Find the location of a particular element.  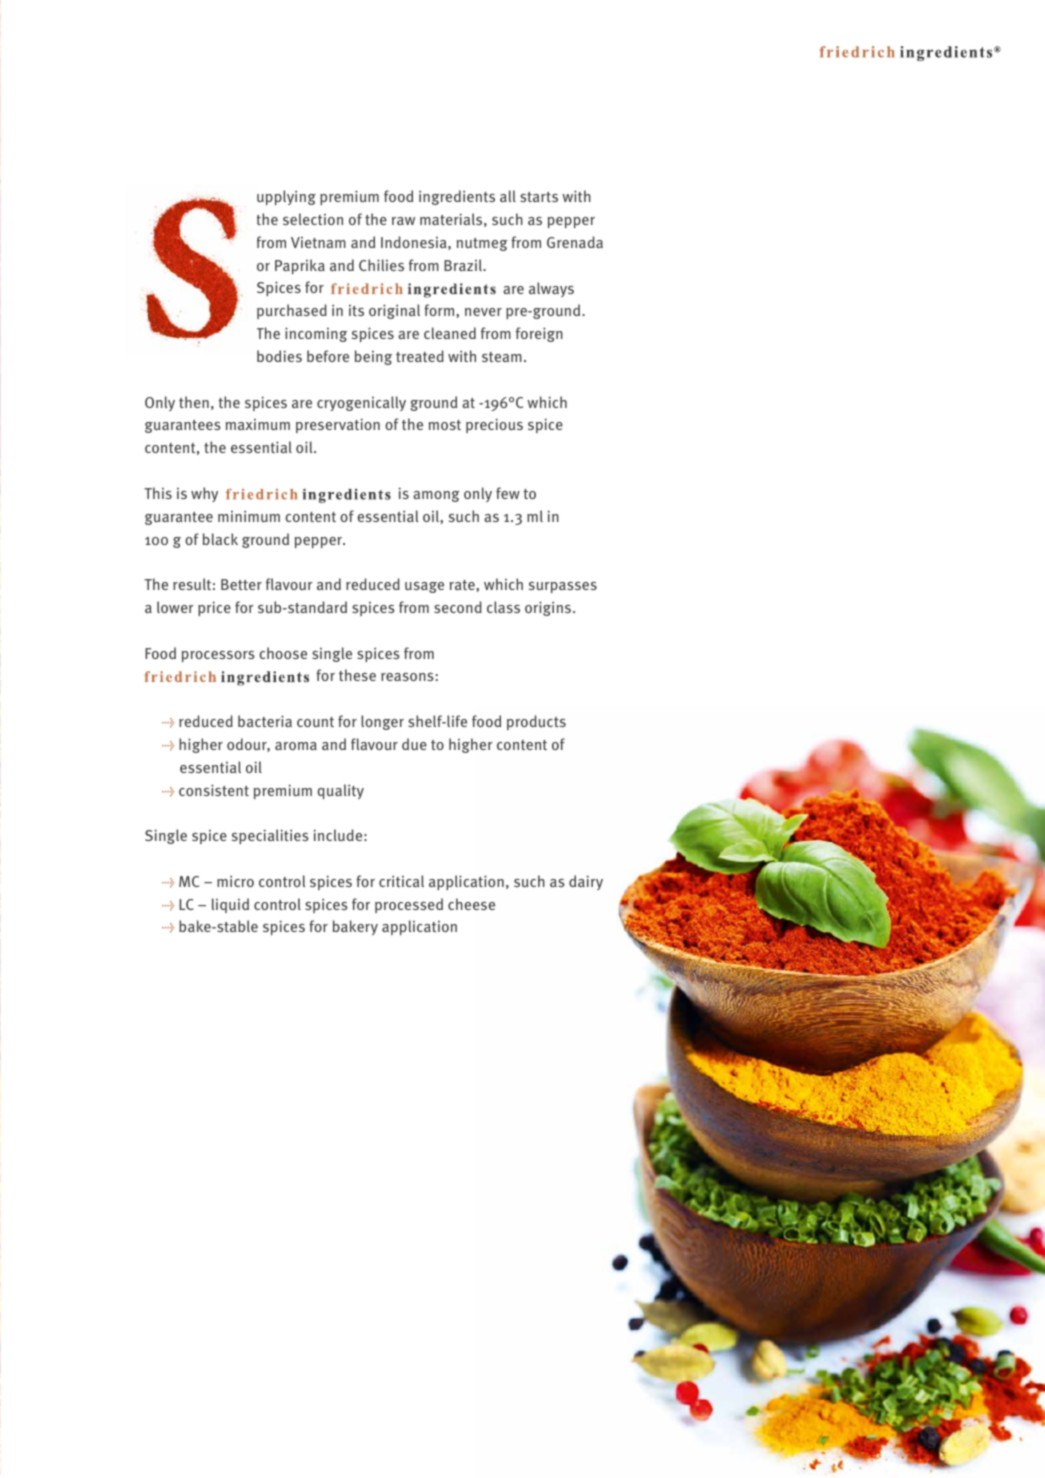

price is located at coordinates (214, 608).
